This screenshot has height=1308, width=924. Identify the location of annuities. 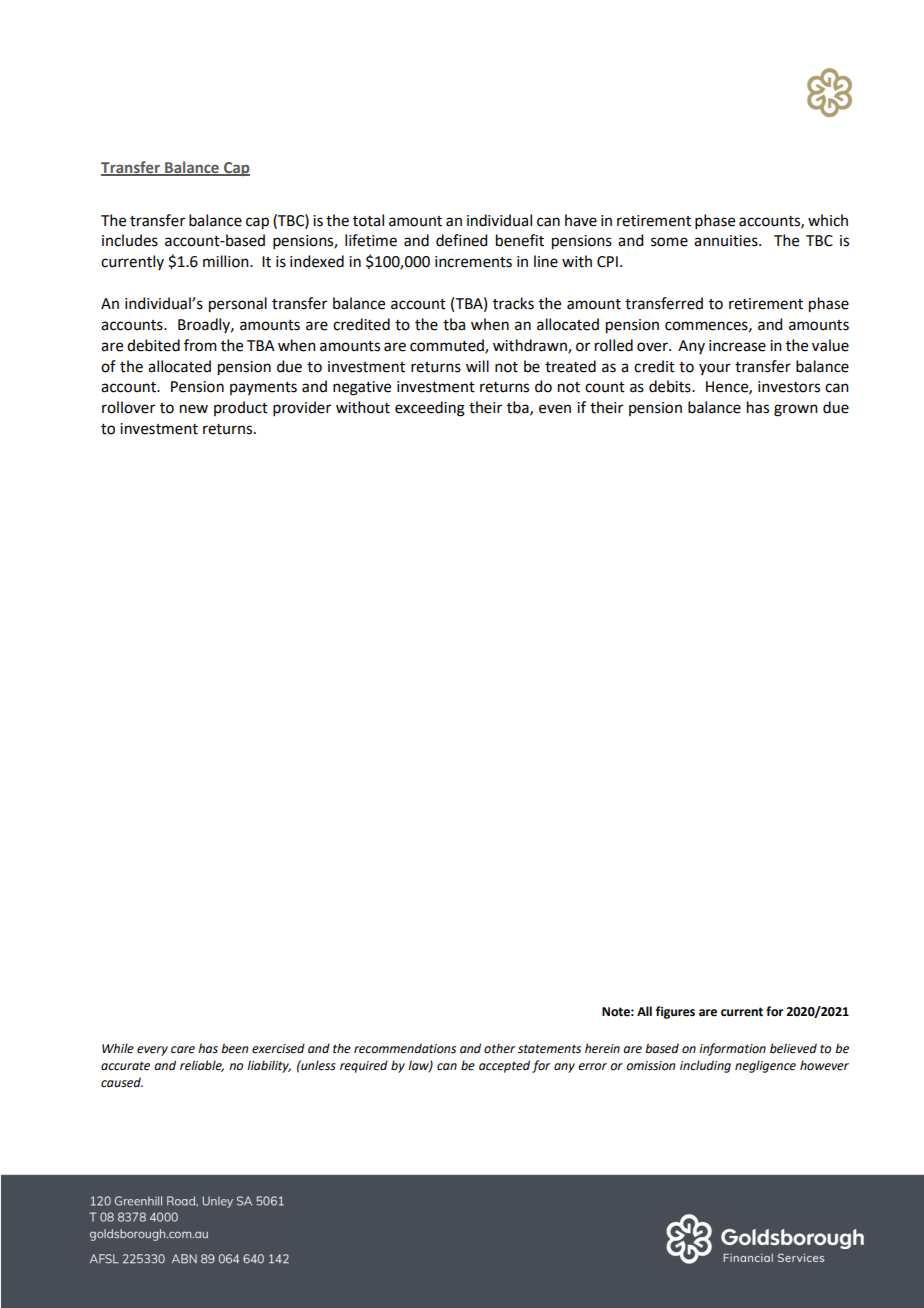
(727, 241).
